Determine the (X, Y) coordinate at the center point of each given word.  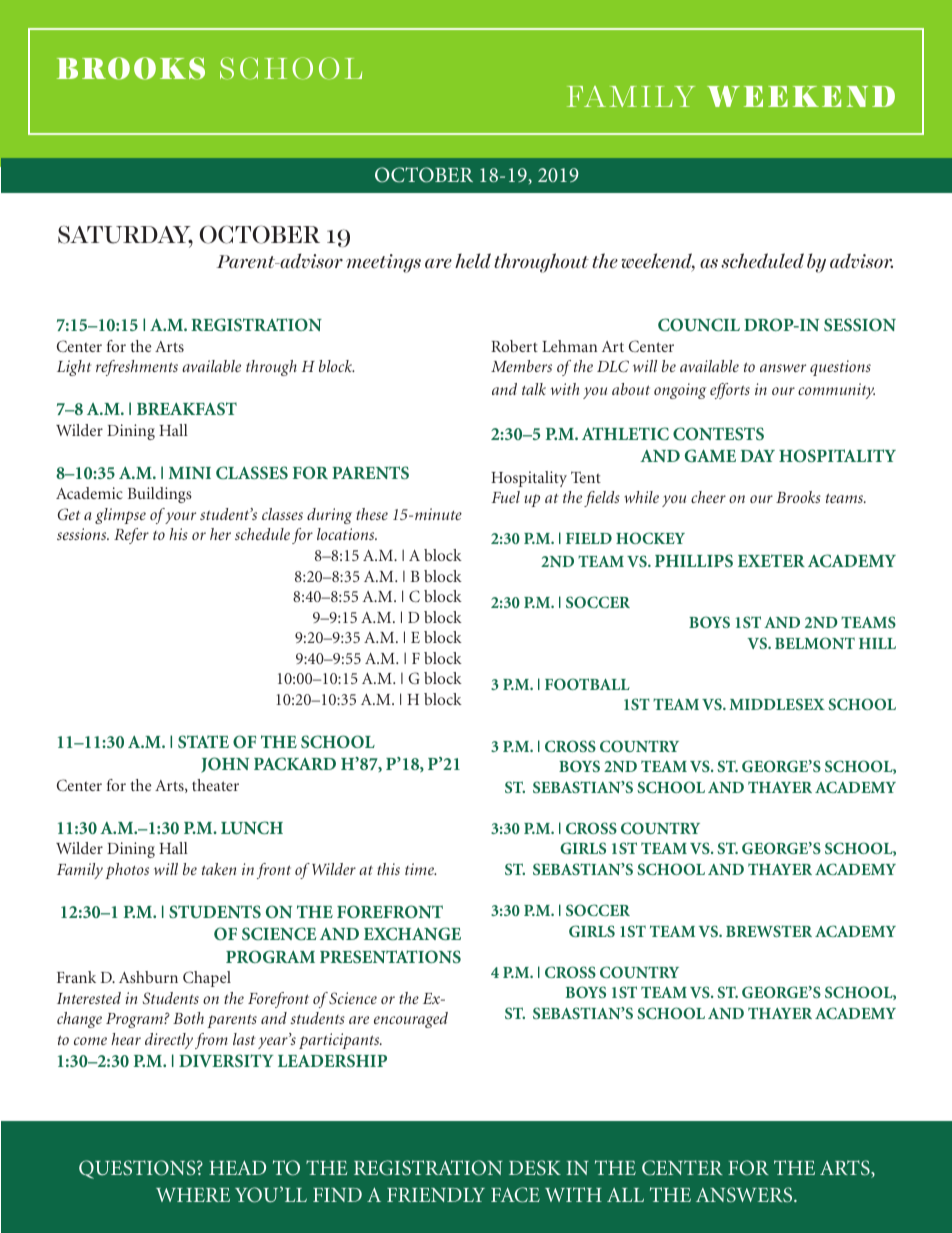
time (420, 869)
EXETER (771, 560)
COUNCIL (699, 325)
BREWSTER (769, 931)
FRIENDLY (436, 1195)
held (473, 261)
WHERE (193, 1195)
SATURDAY (125, 236)
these (372, 514)
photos (127, 871)
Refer (131, 536)
